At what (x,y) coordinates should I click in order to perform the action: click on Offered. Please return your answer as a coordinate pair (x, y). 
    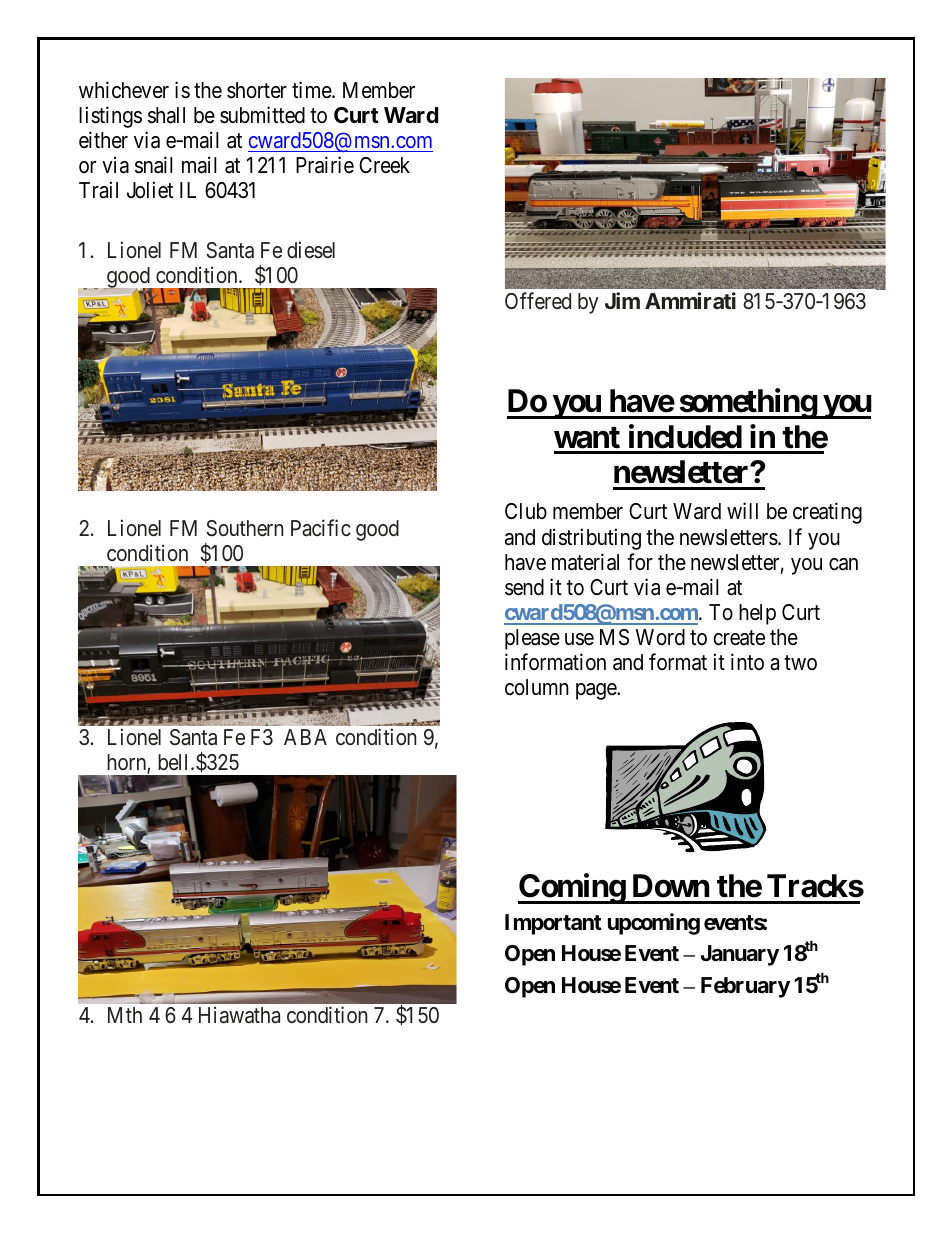
    Looking at the image, I should click on (538, 300).
